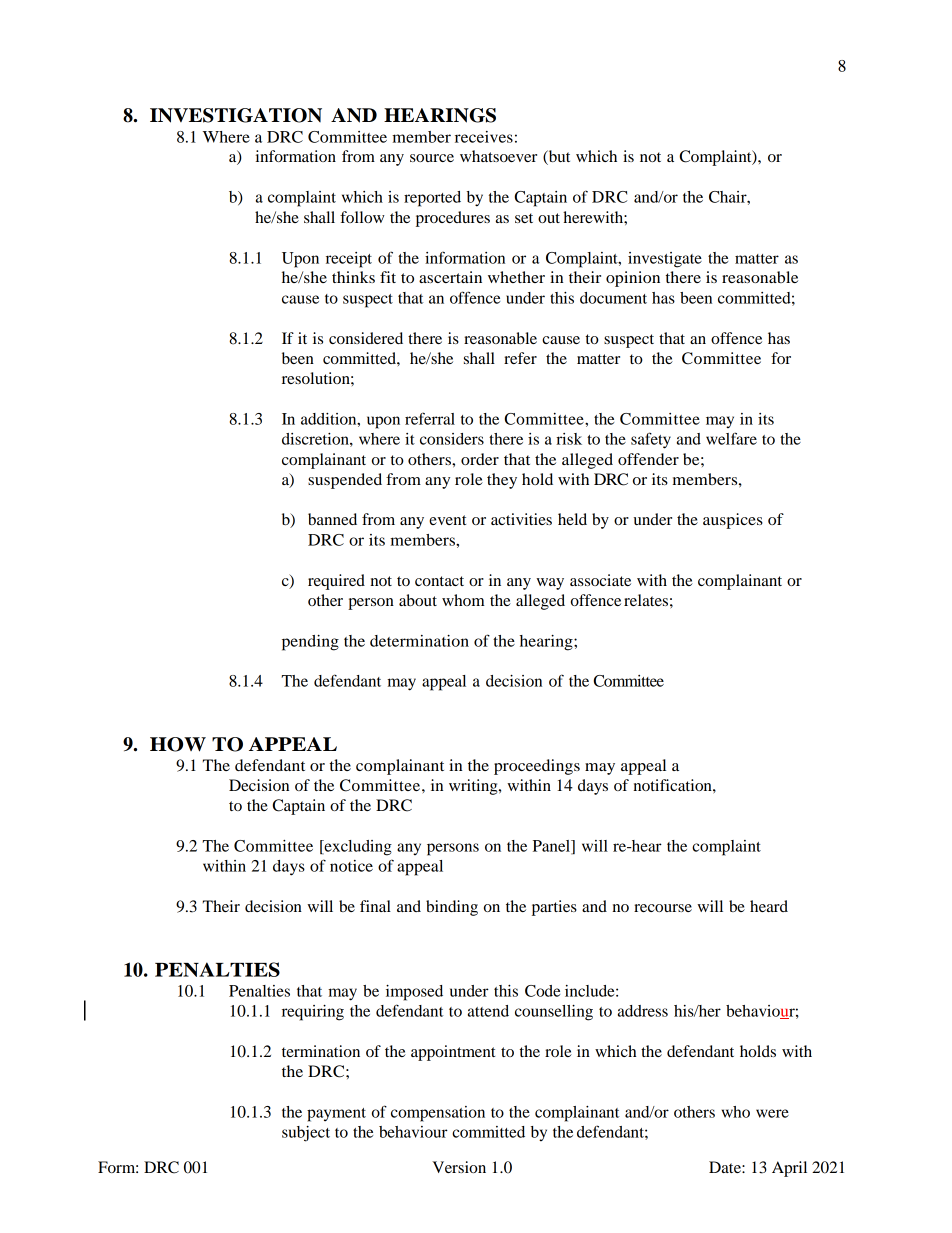 This image has width=952, height=1233. I want to click on investigate, so click(665, 260).
